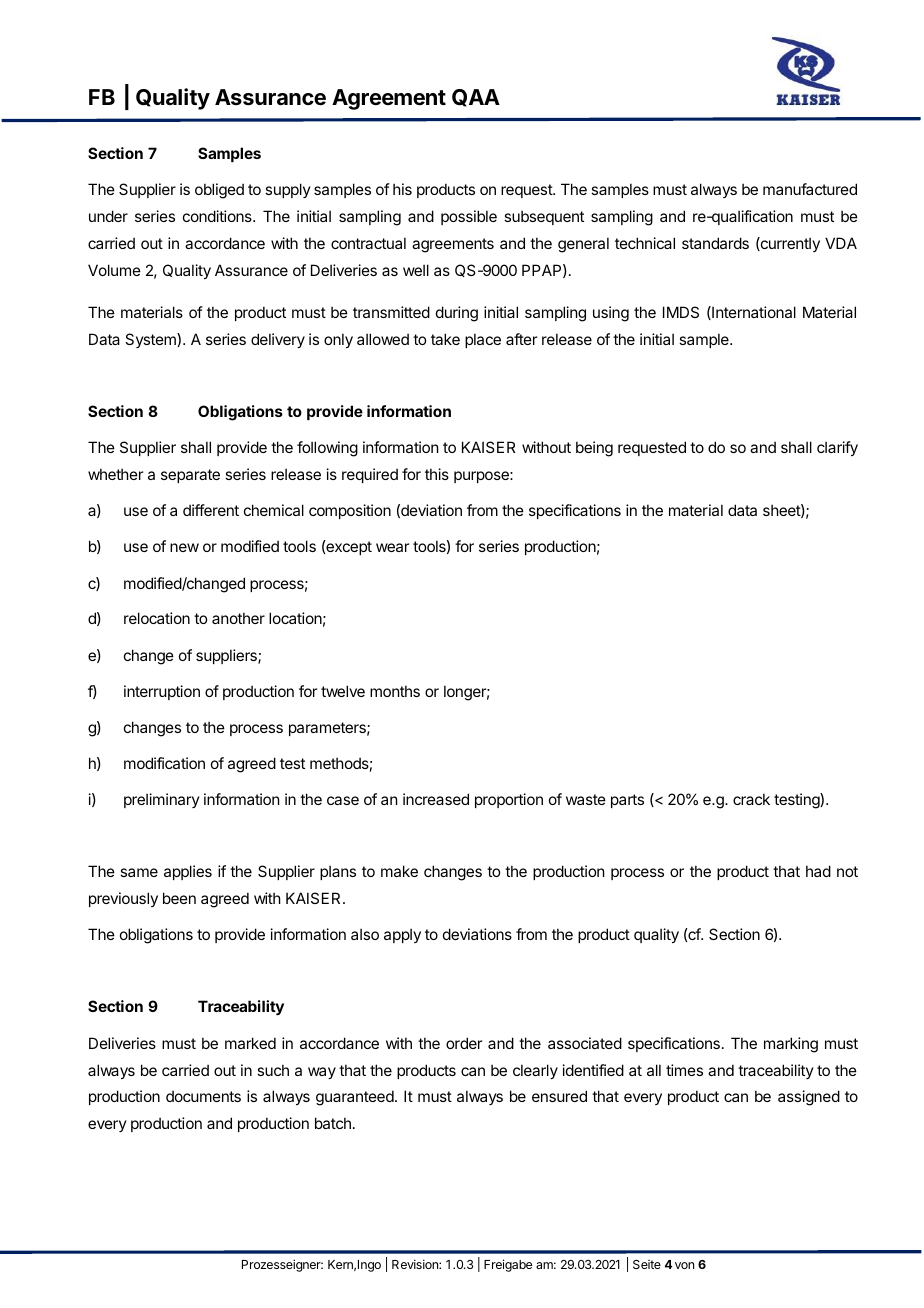  Describe the element at coordinates (218, 216) in the screenshot. I see `conditions` at that location.
